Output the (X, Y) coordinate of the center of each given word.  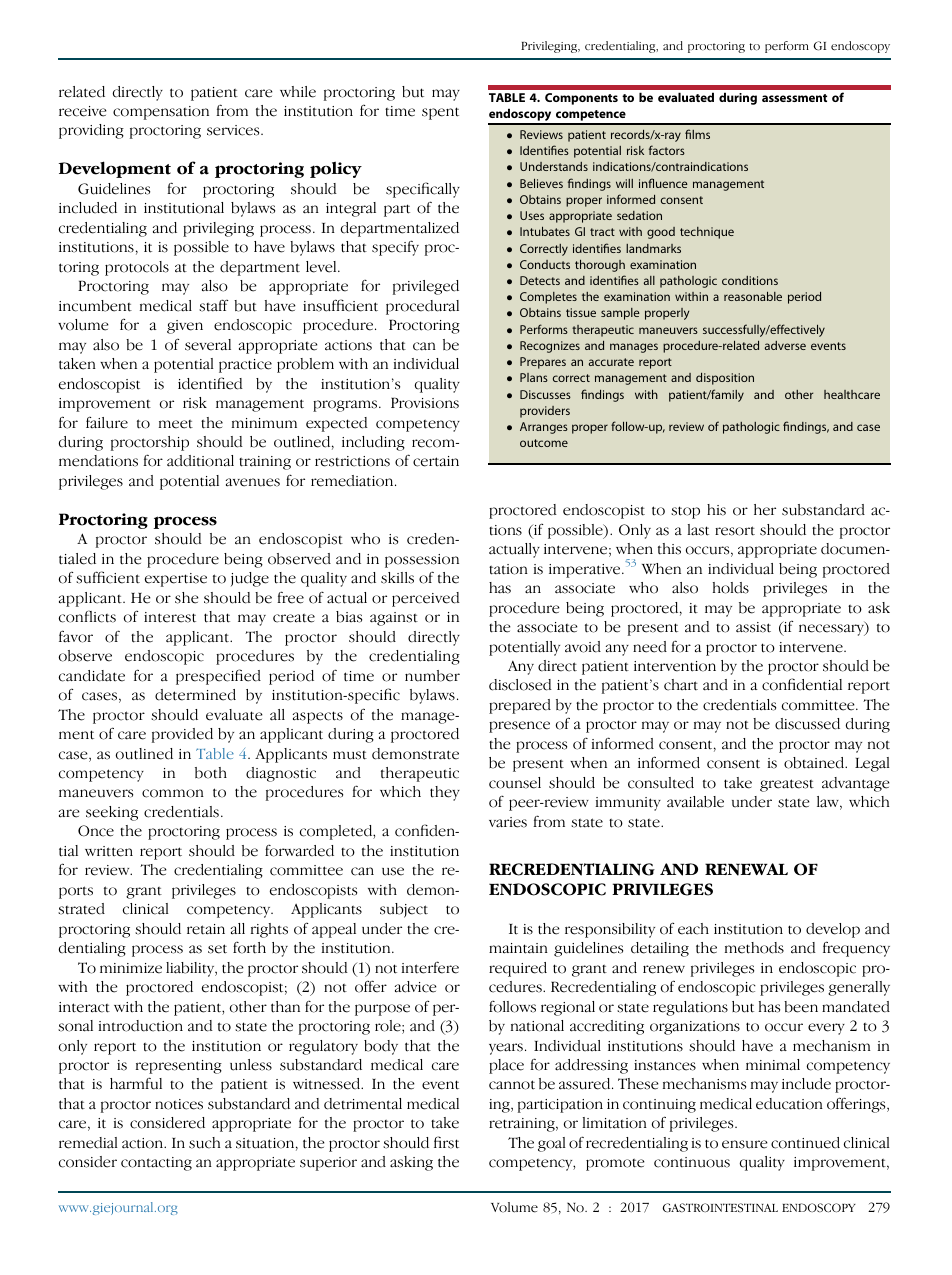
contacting (156, 1164)
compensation (161, 113)
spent (440, 113)
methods (754, 948)
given (185, 327)
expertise (176, 580)
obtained (815, 763)
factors (667, 150)
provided (182, 735)
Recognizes (550, 347)
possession (422, 561)
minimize (131, 968)
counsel (515, 783)
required (518, 969)
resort (735, 531)
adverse (785, 345)
